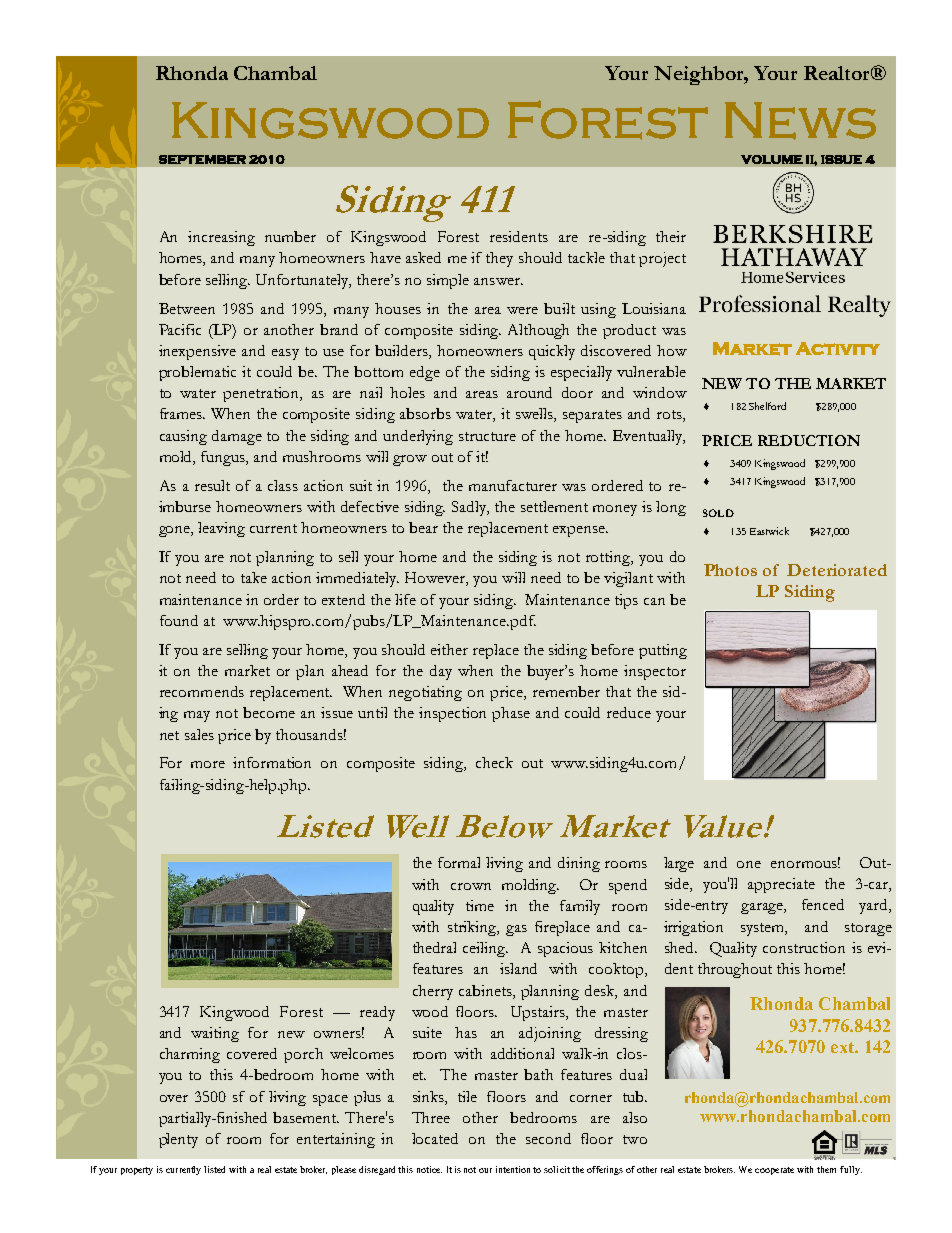 The width and height of the image is (952, 1233). I want to click on VOLUME, so click(772, 159).
